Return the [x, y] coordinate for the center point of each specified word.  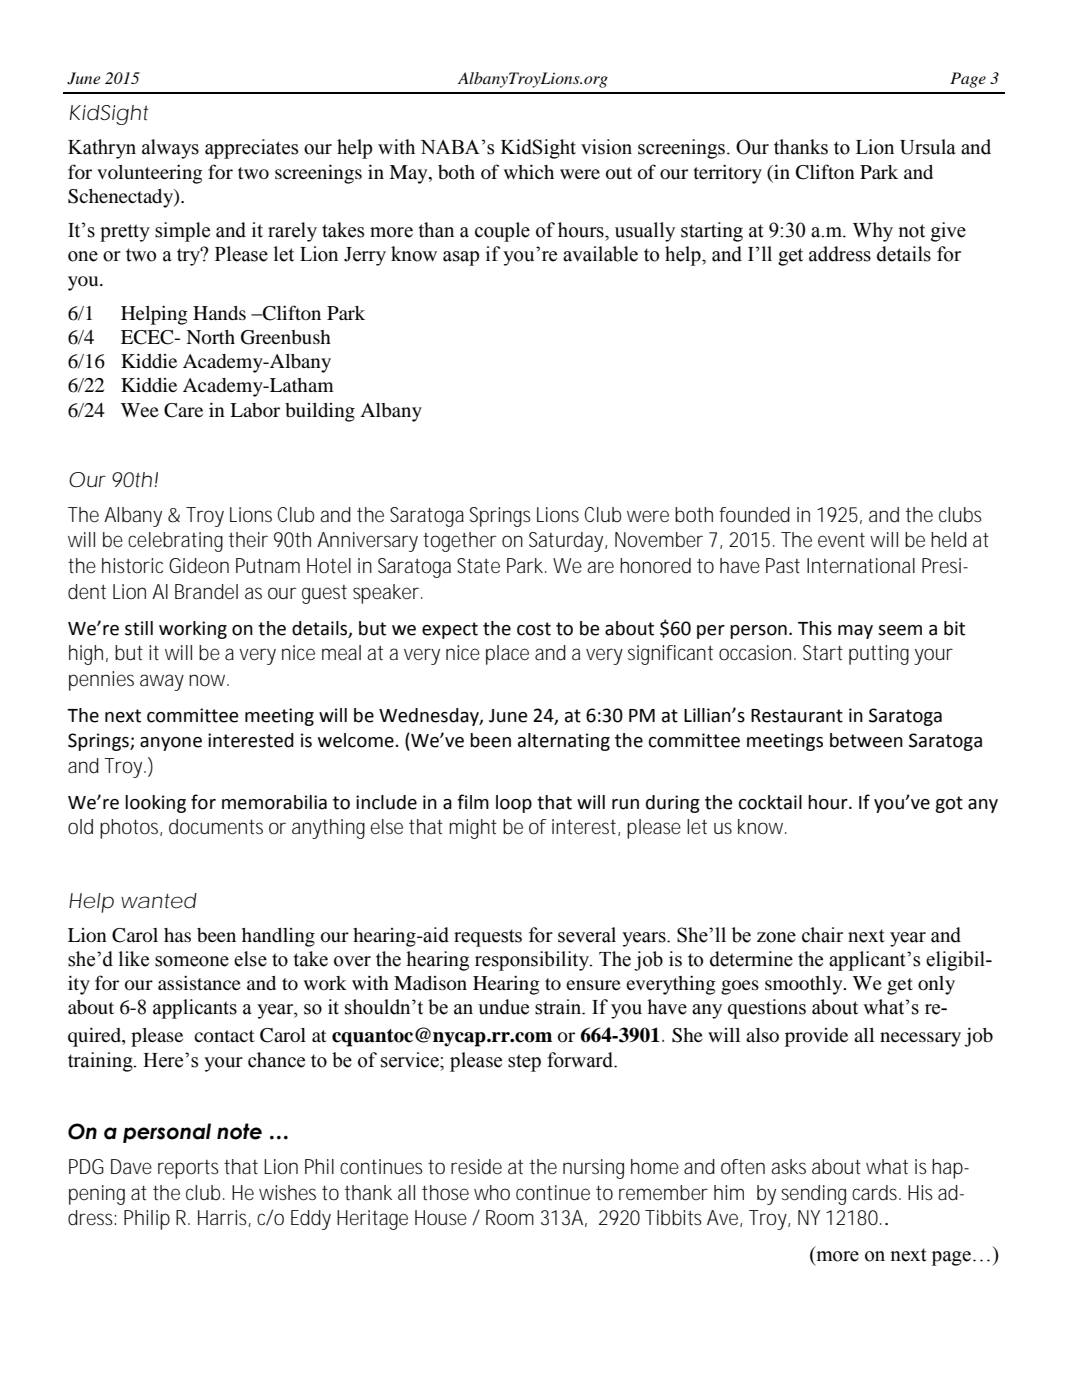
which [529, 171]
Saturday [568, 542]
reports [188, 1169]
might [473, 829]
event [841, 540]
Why [873, 232]
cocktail [770, 802]
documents [216, 827]
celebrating [175, 542]
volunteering [150, 174]
